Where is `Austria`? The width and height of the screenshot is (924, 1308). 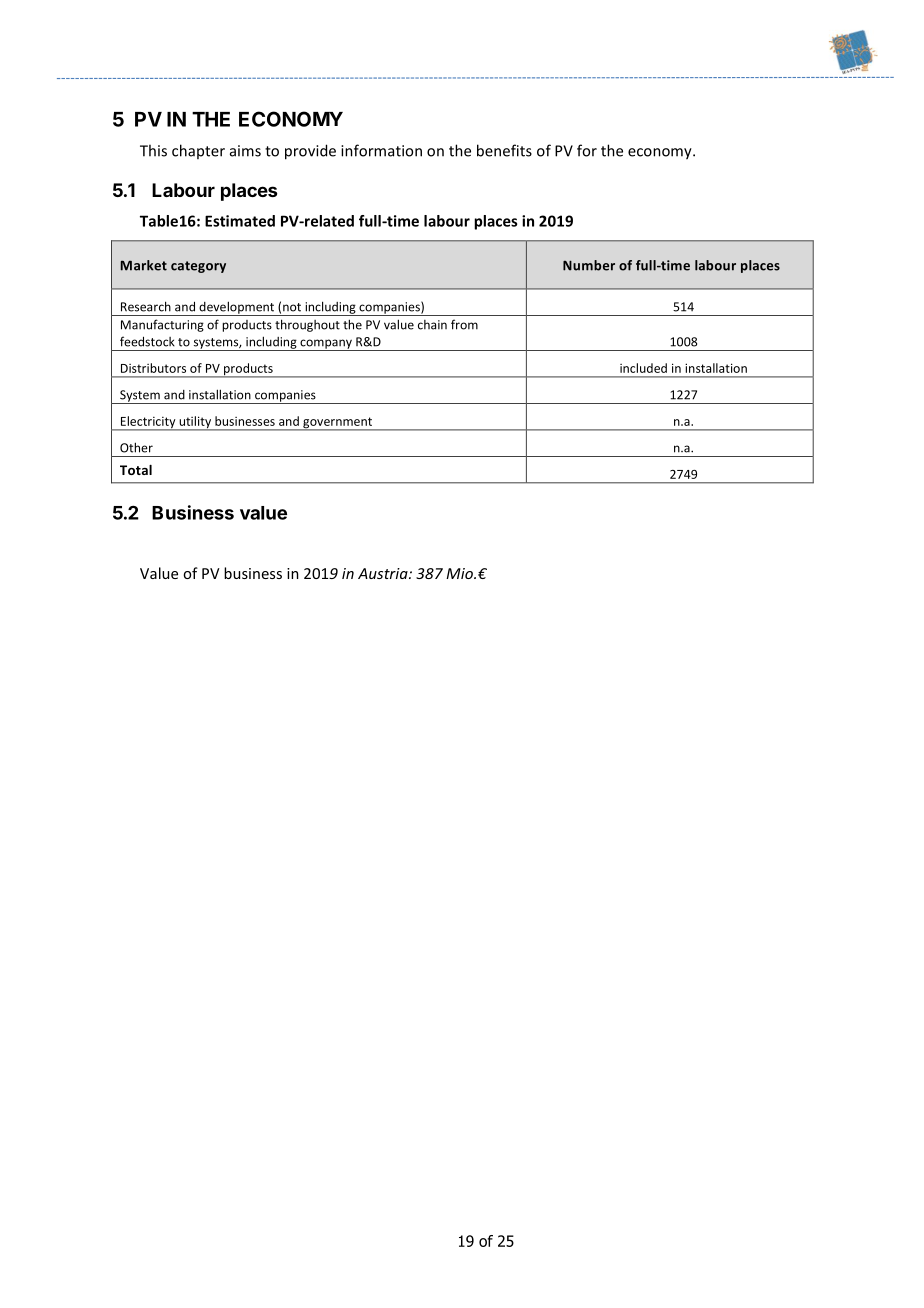 Austria is located at coordinates (384, 573).
